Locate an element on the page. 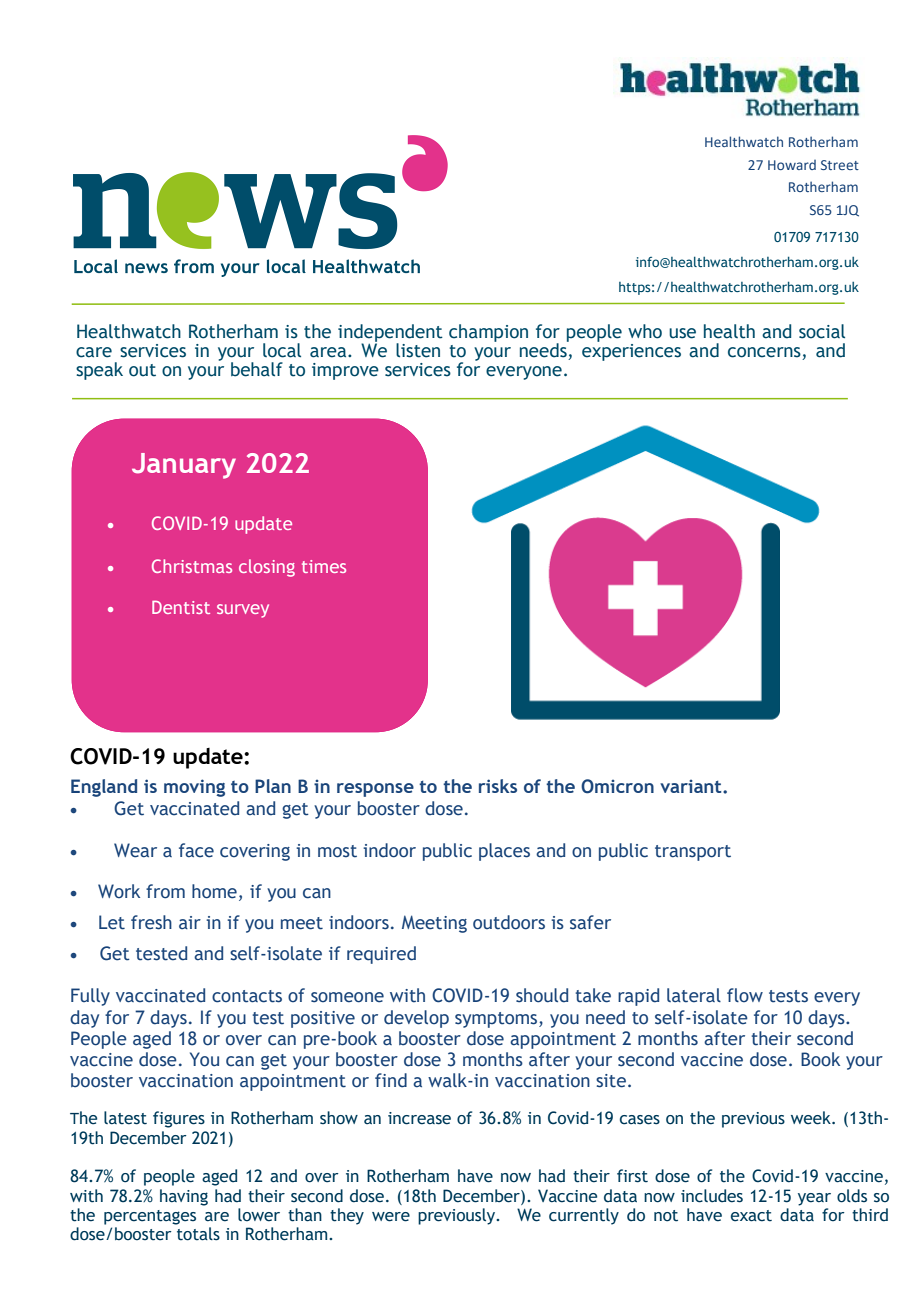 The image size is (924, 1308). variant is located at coordinates (692, 786).
